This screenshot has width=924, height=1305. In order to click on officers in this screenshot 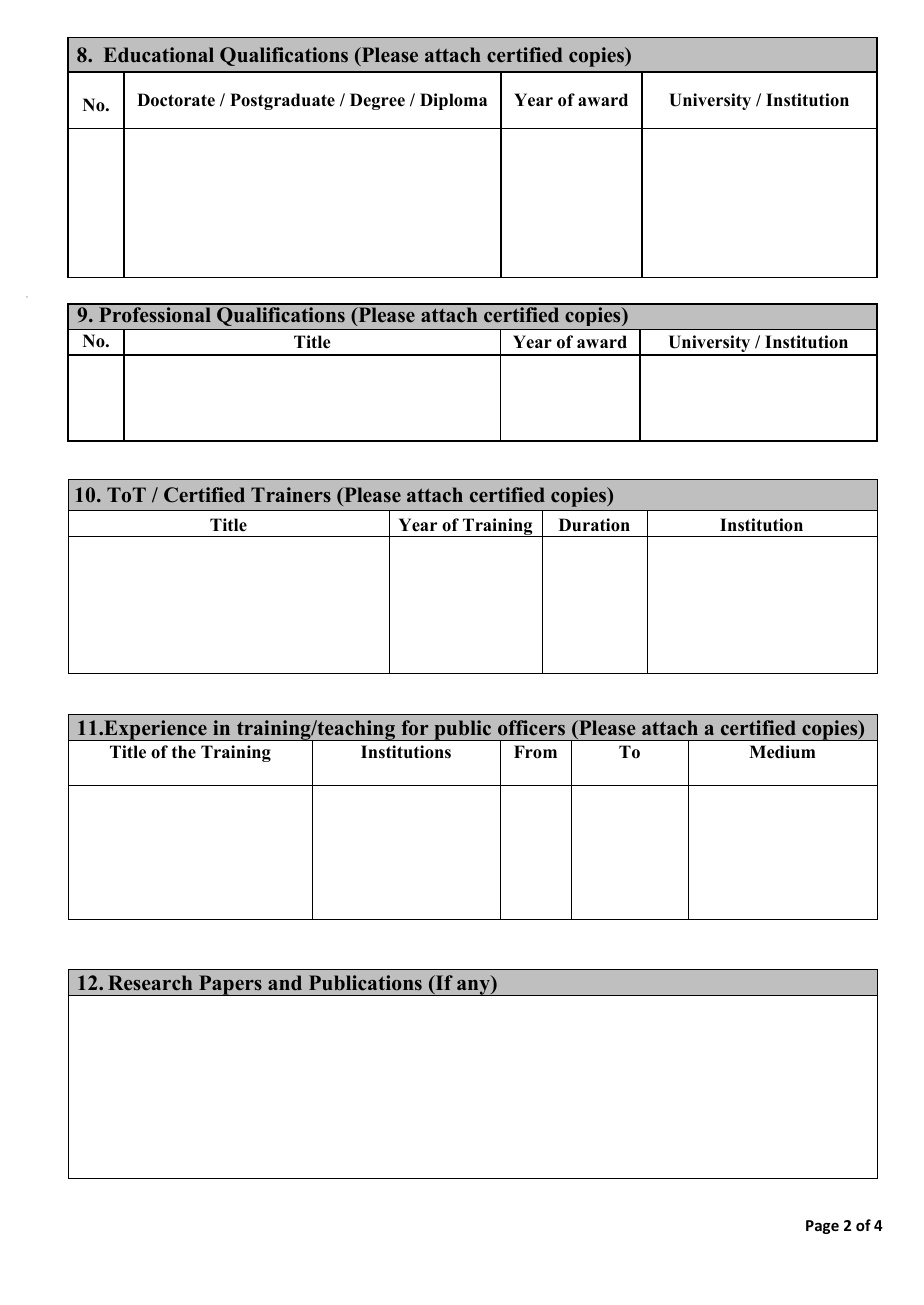, I will do `click(531, 728)`.
